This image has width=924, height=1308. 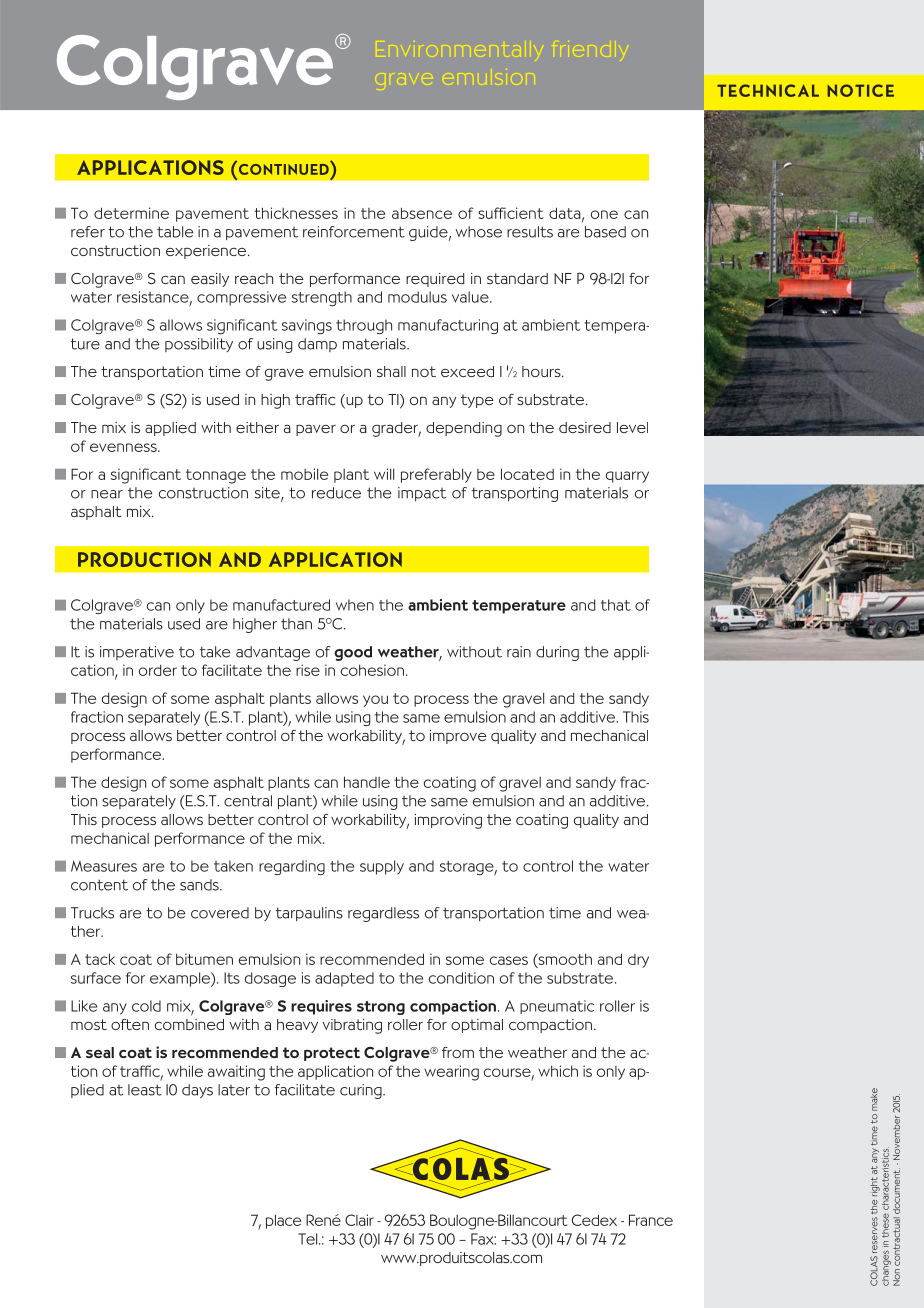 What do you see at coordinates (768, 90) in the image?
I see `TECHNICAL` at bounding box center [768, 90].
